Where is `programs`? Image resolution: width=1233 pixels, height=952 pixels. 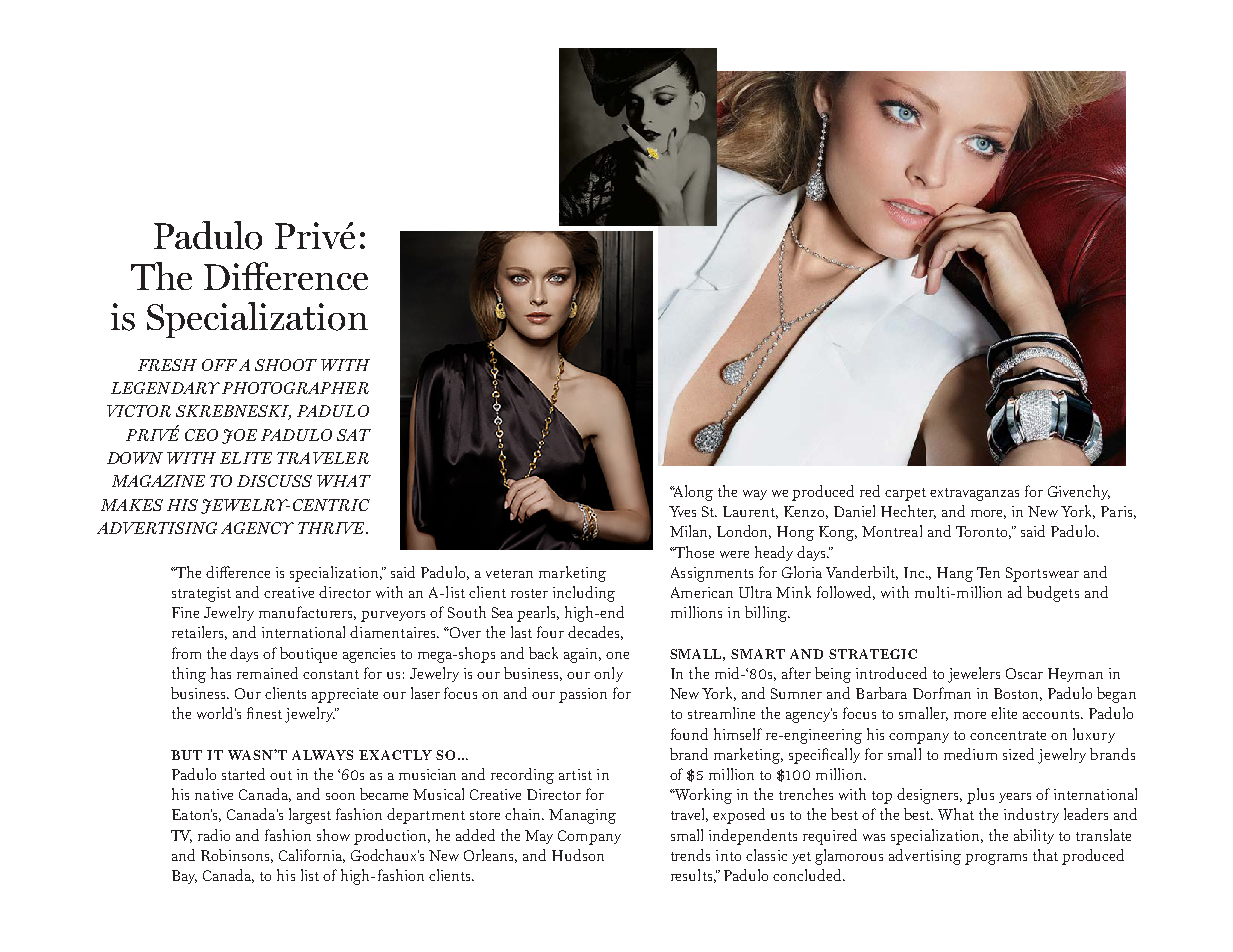
programs is located at coordinates (996, 859).
